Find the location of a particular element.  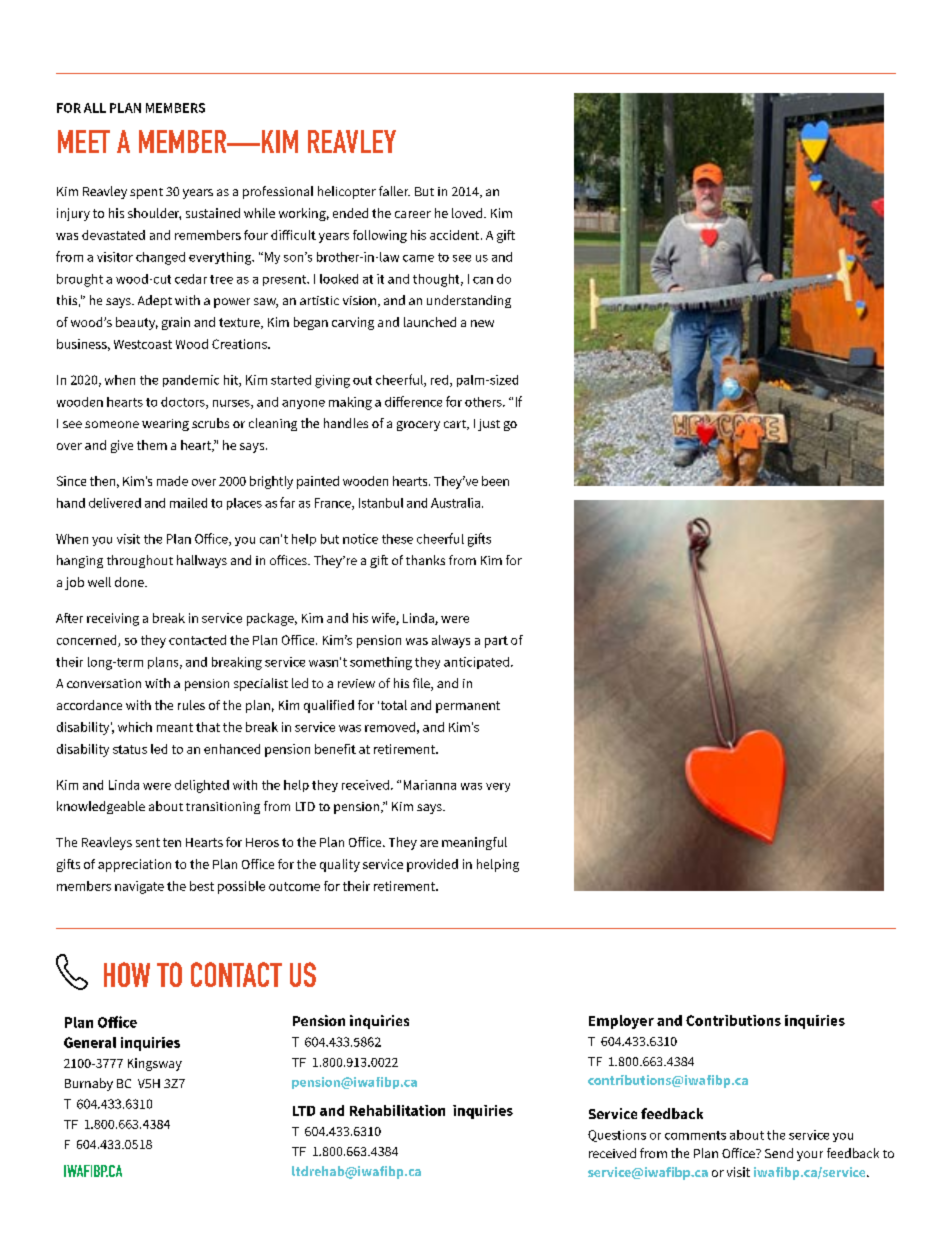

Marianna is located at coordinates (430, 785).
